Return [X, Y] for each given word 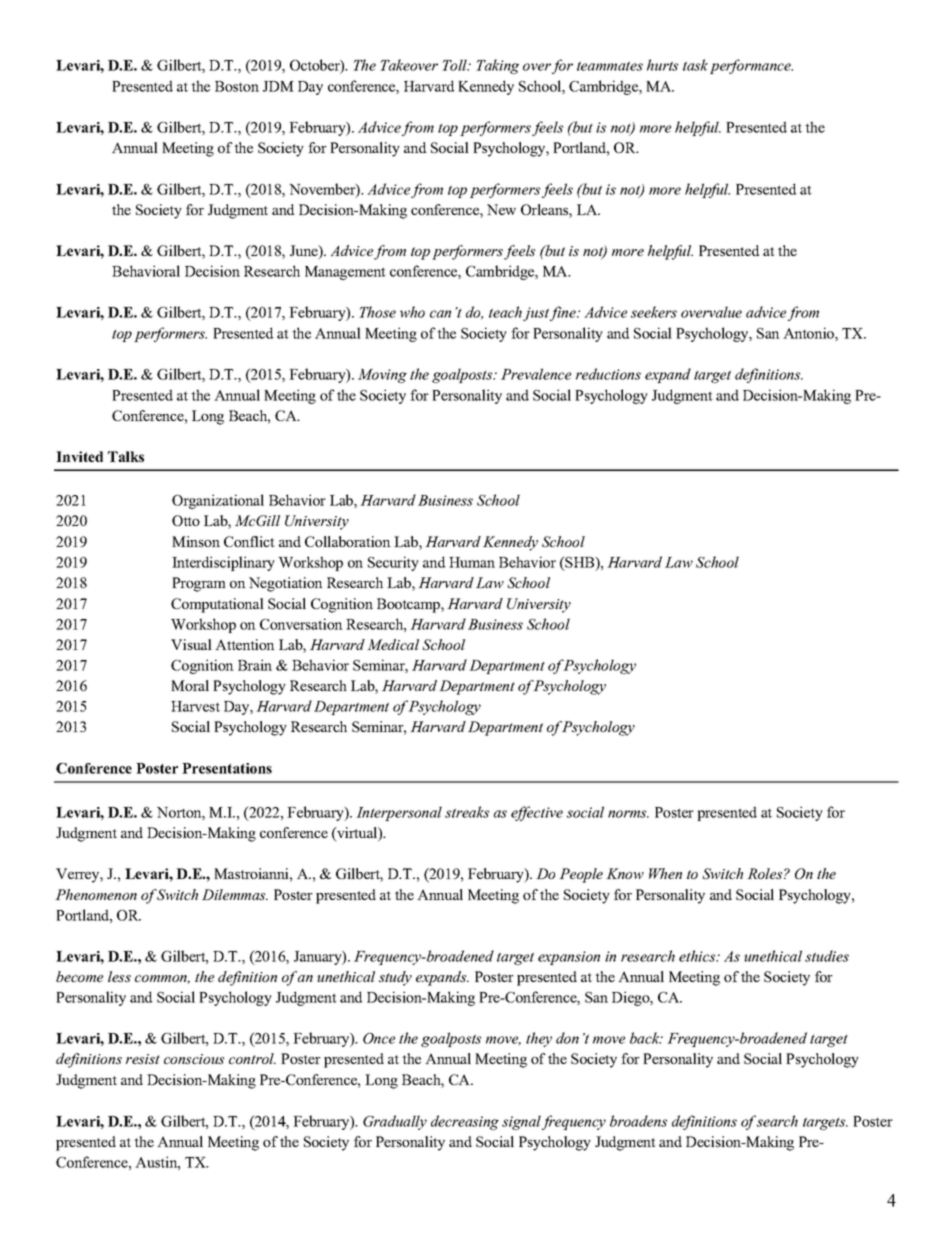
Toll [456, 65]
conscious [194, 1059]
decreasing [465, 1122]
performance [751, 66]
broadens [638, 1121]
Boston [237, 86]
